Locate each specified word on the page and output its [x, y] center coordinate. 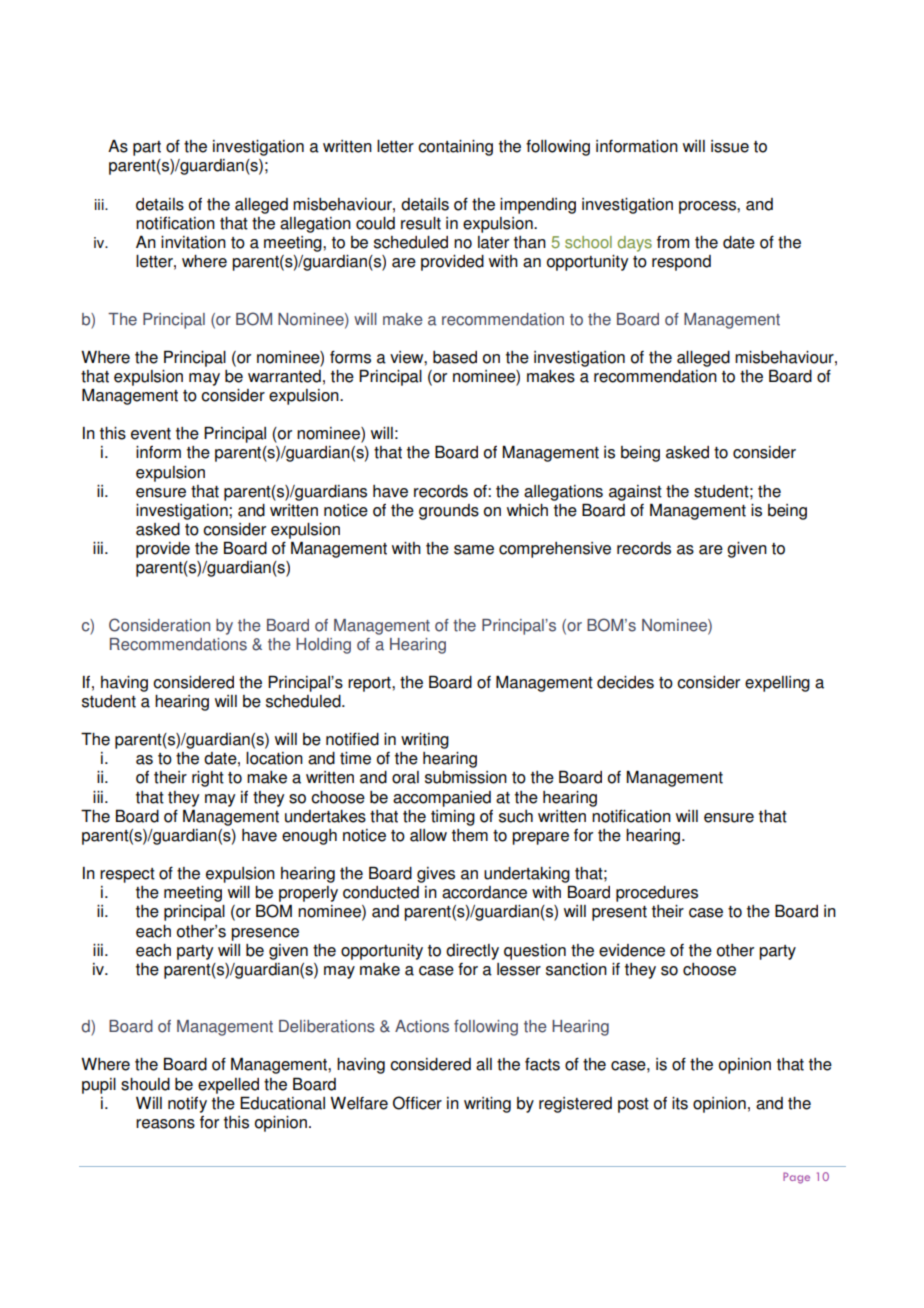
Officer [417, 1103]
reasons [165, 1124]
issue [730, 146]
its [680, 1103]
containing [455, 148]
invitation [193, 242]
